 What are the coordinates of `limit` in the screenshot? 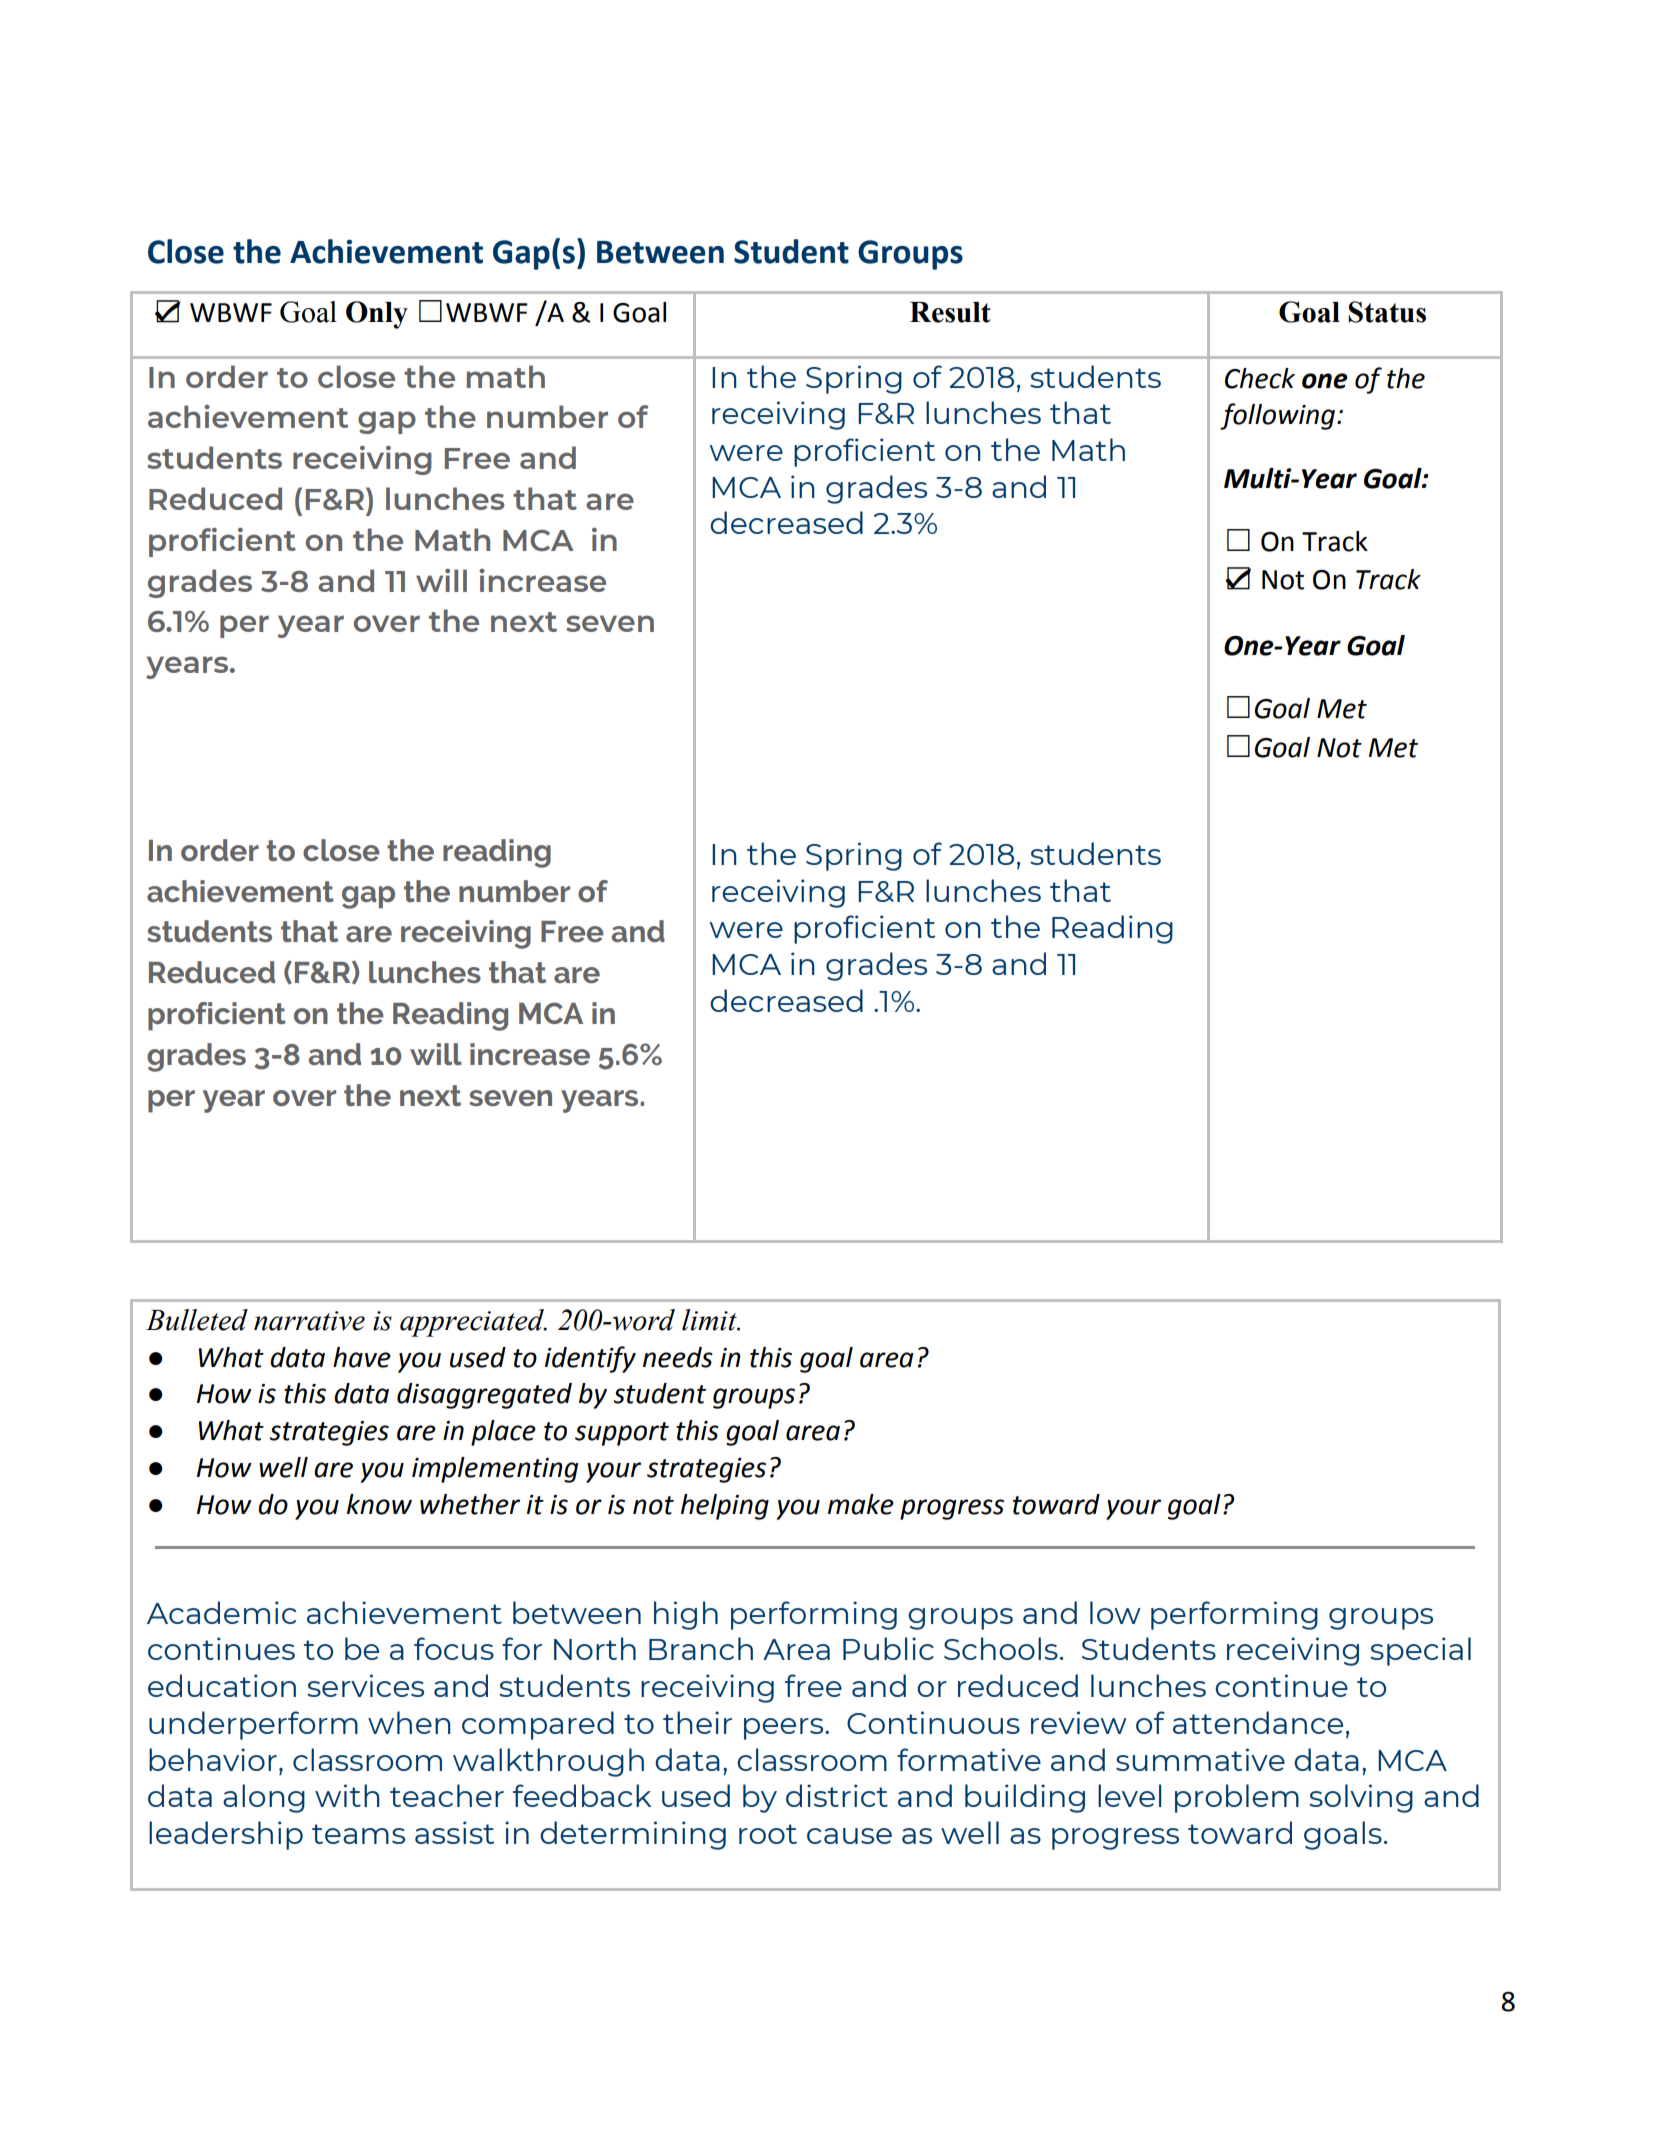 It's located at (710, 1320).
